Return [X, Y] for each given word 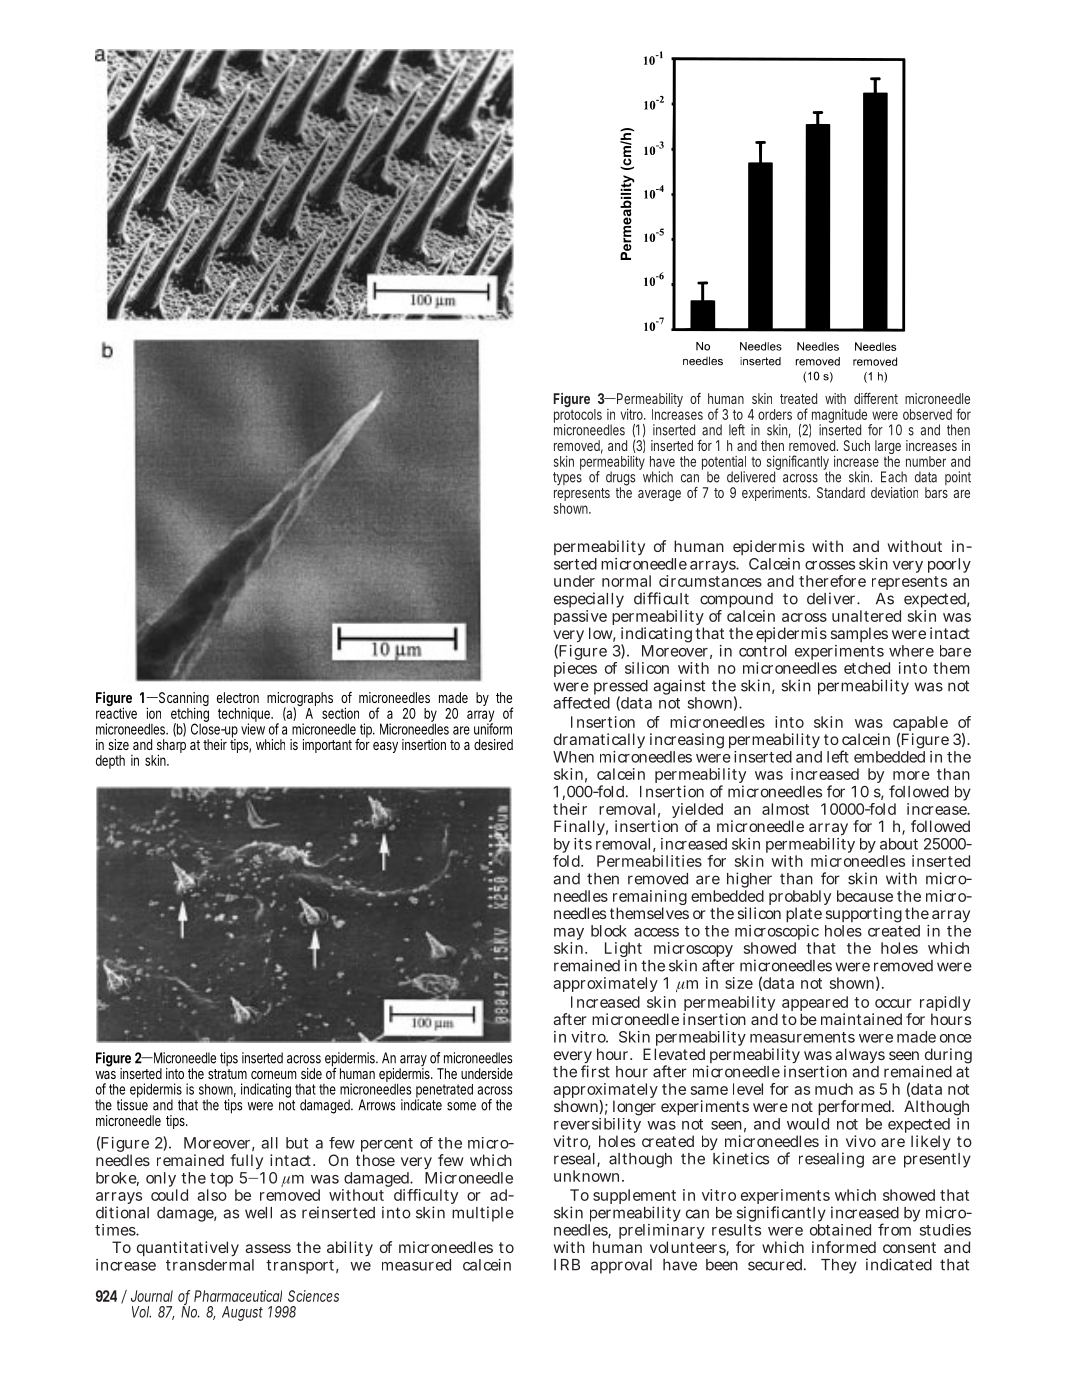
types [567, 478]
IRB [567, 1265]
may [569, 935]
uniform [493, 728]
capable [920, 725]
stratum [227, 1074]
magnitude [840, 417]
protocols [578, 417]
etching [190, 716]
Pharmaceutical [238, 1296]
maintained [861, 1019]
